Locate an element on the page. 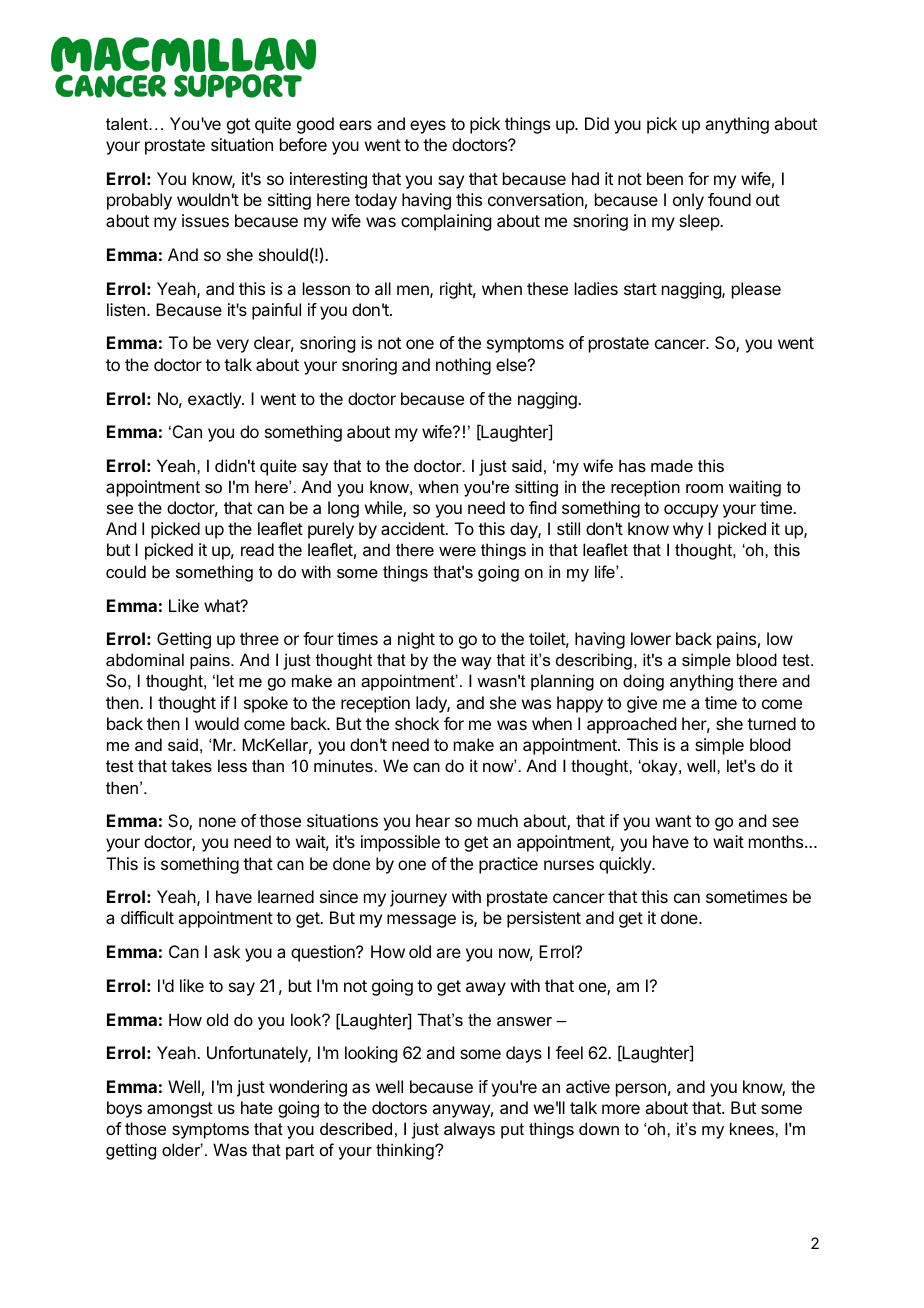  hear is located at coordinates (433, 820).
